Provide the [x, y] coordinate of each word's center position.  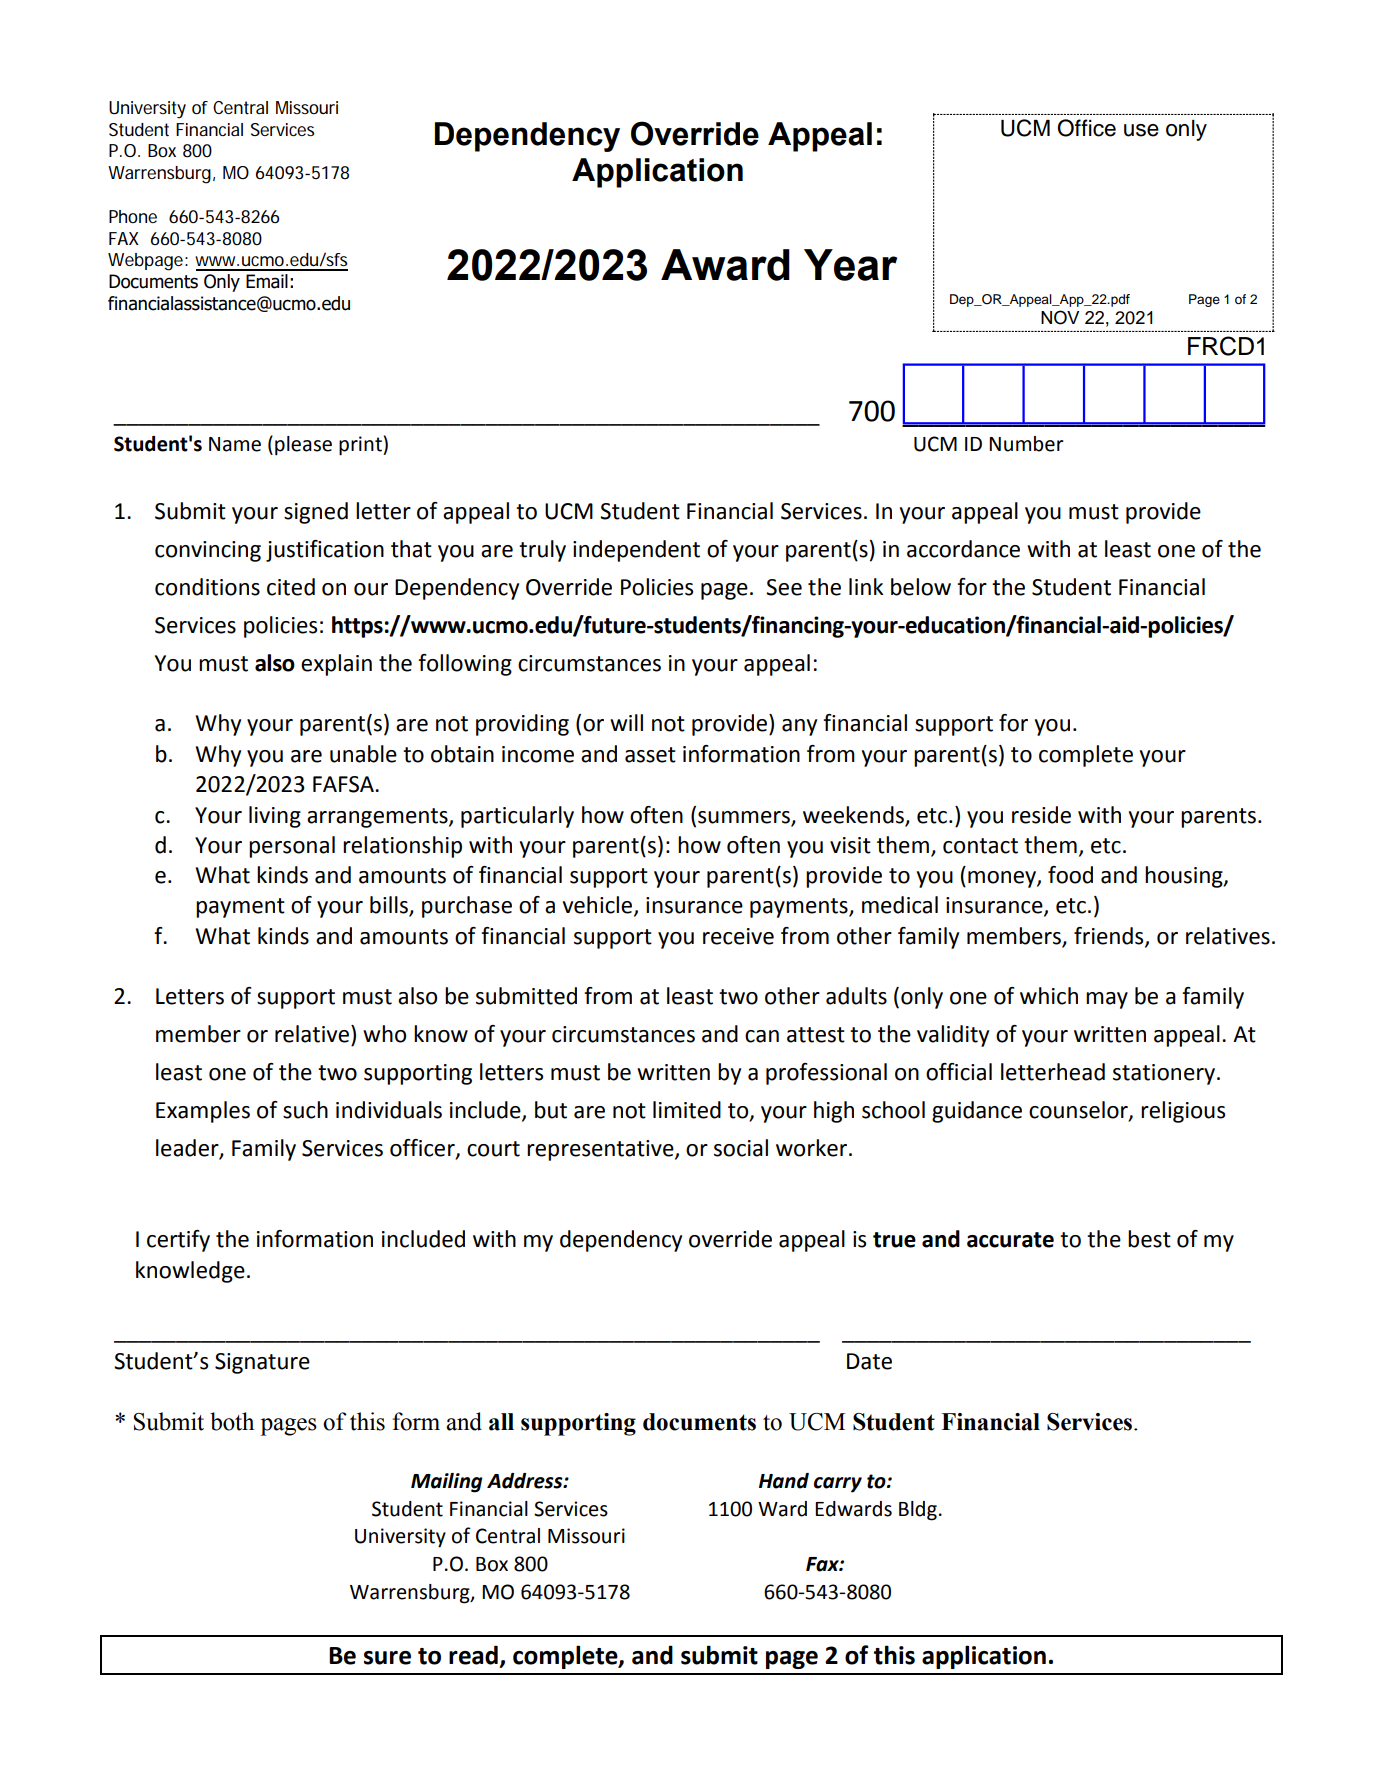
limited [687, 1110]
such [305, 1110]
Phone [133, 216]
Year [850, 265]
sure [387, 1658]
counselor [1079, 1111]
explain [336, 665]
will [626, 722]
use [1141, 130]
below [921, 587]
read [473, 1655]
